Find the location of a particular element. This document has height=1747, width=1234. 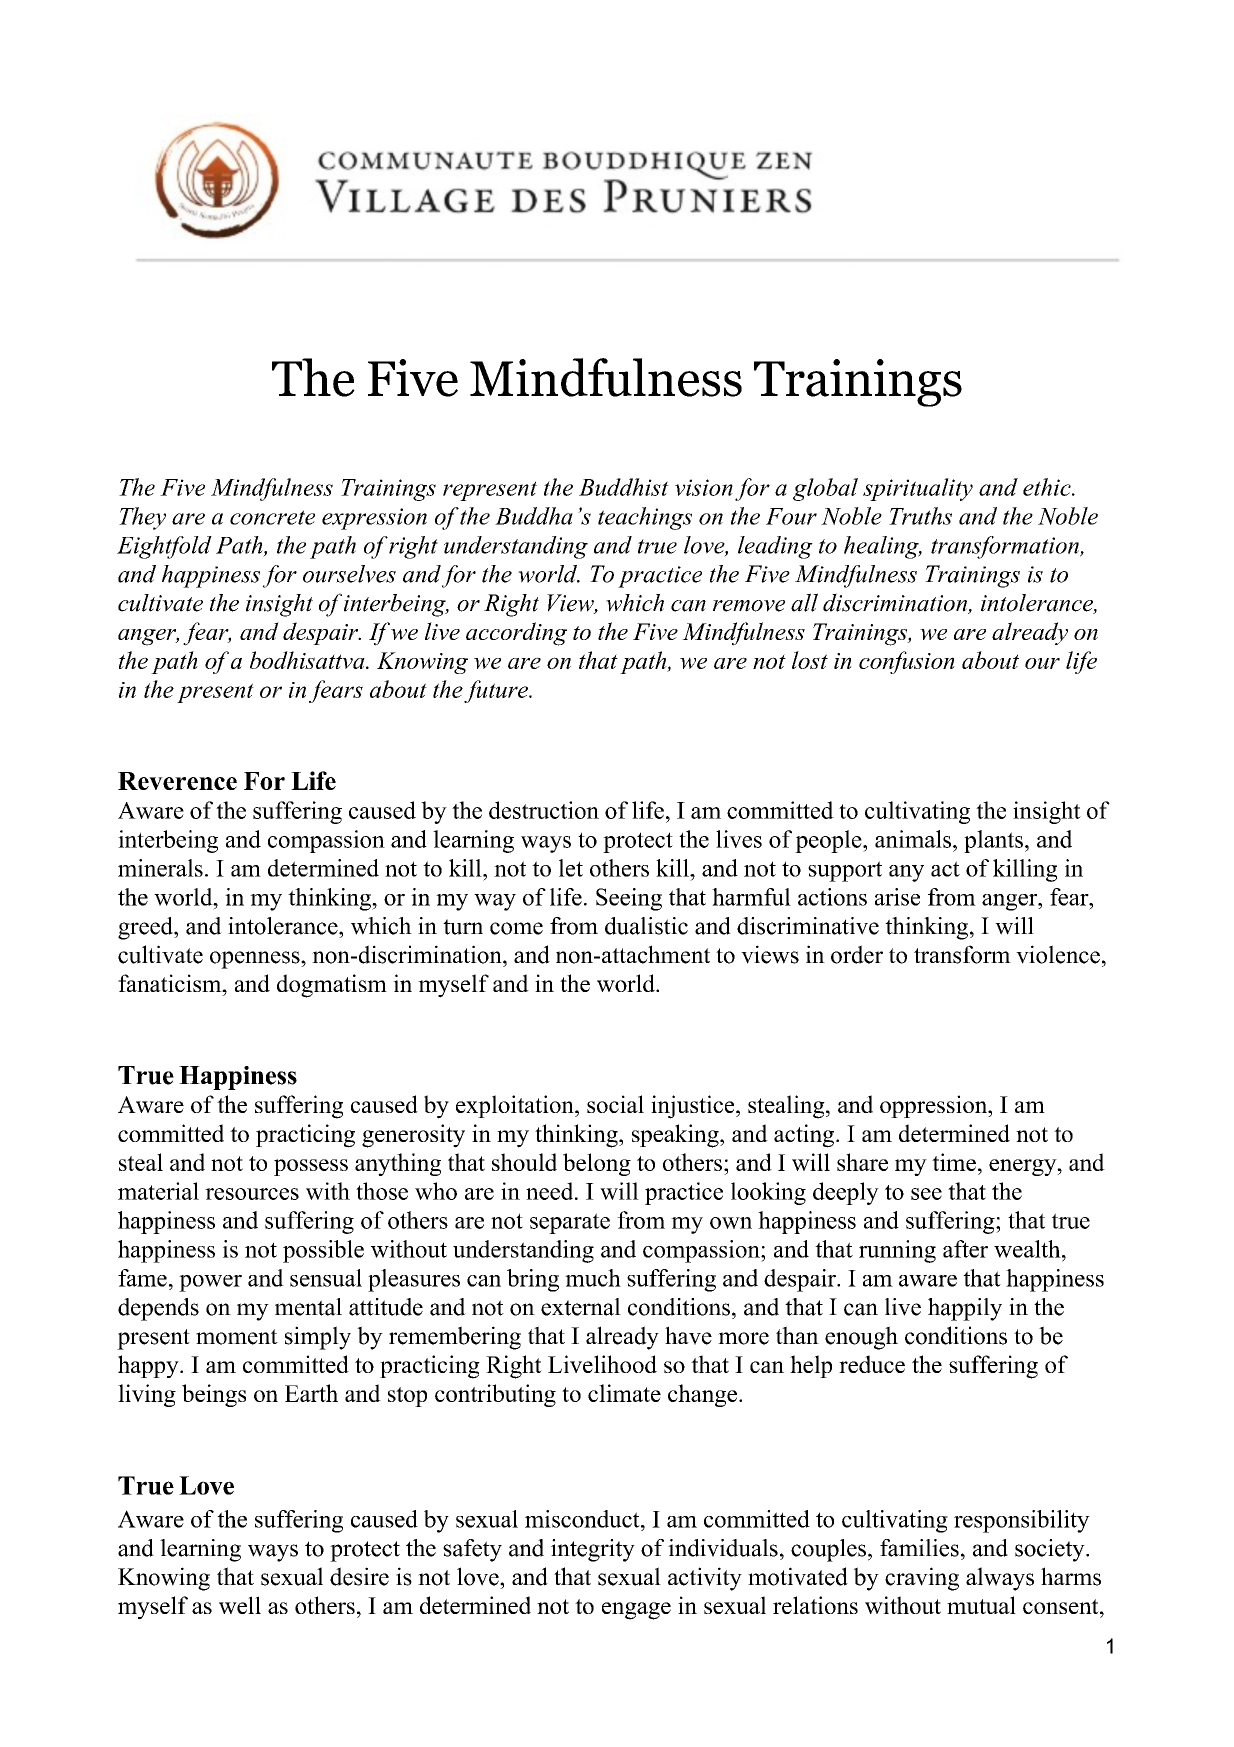

external is located at coordinates (581, 1307).
